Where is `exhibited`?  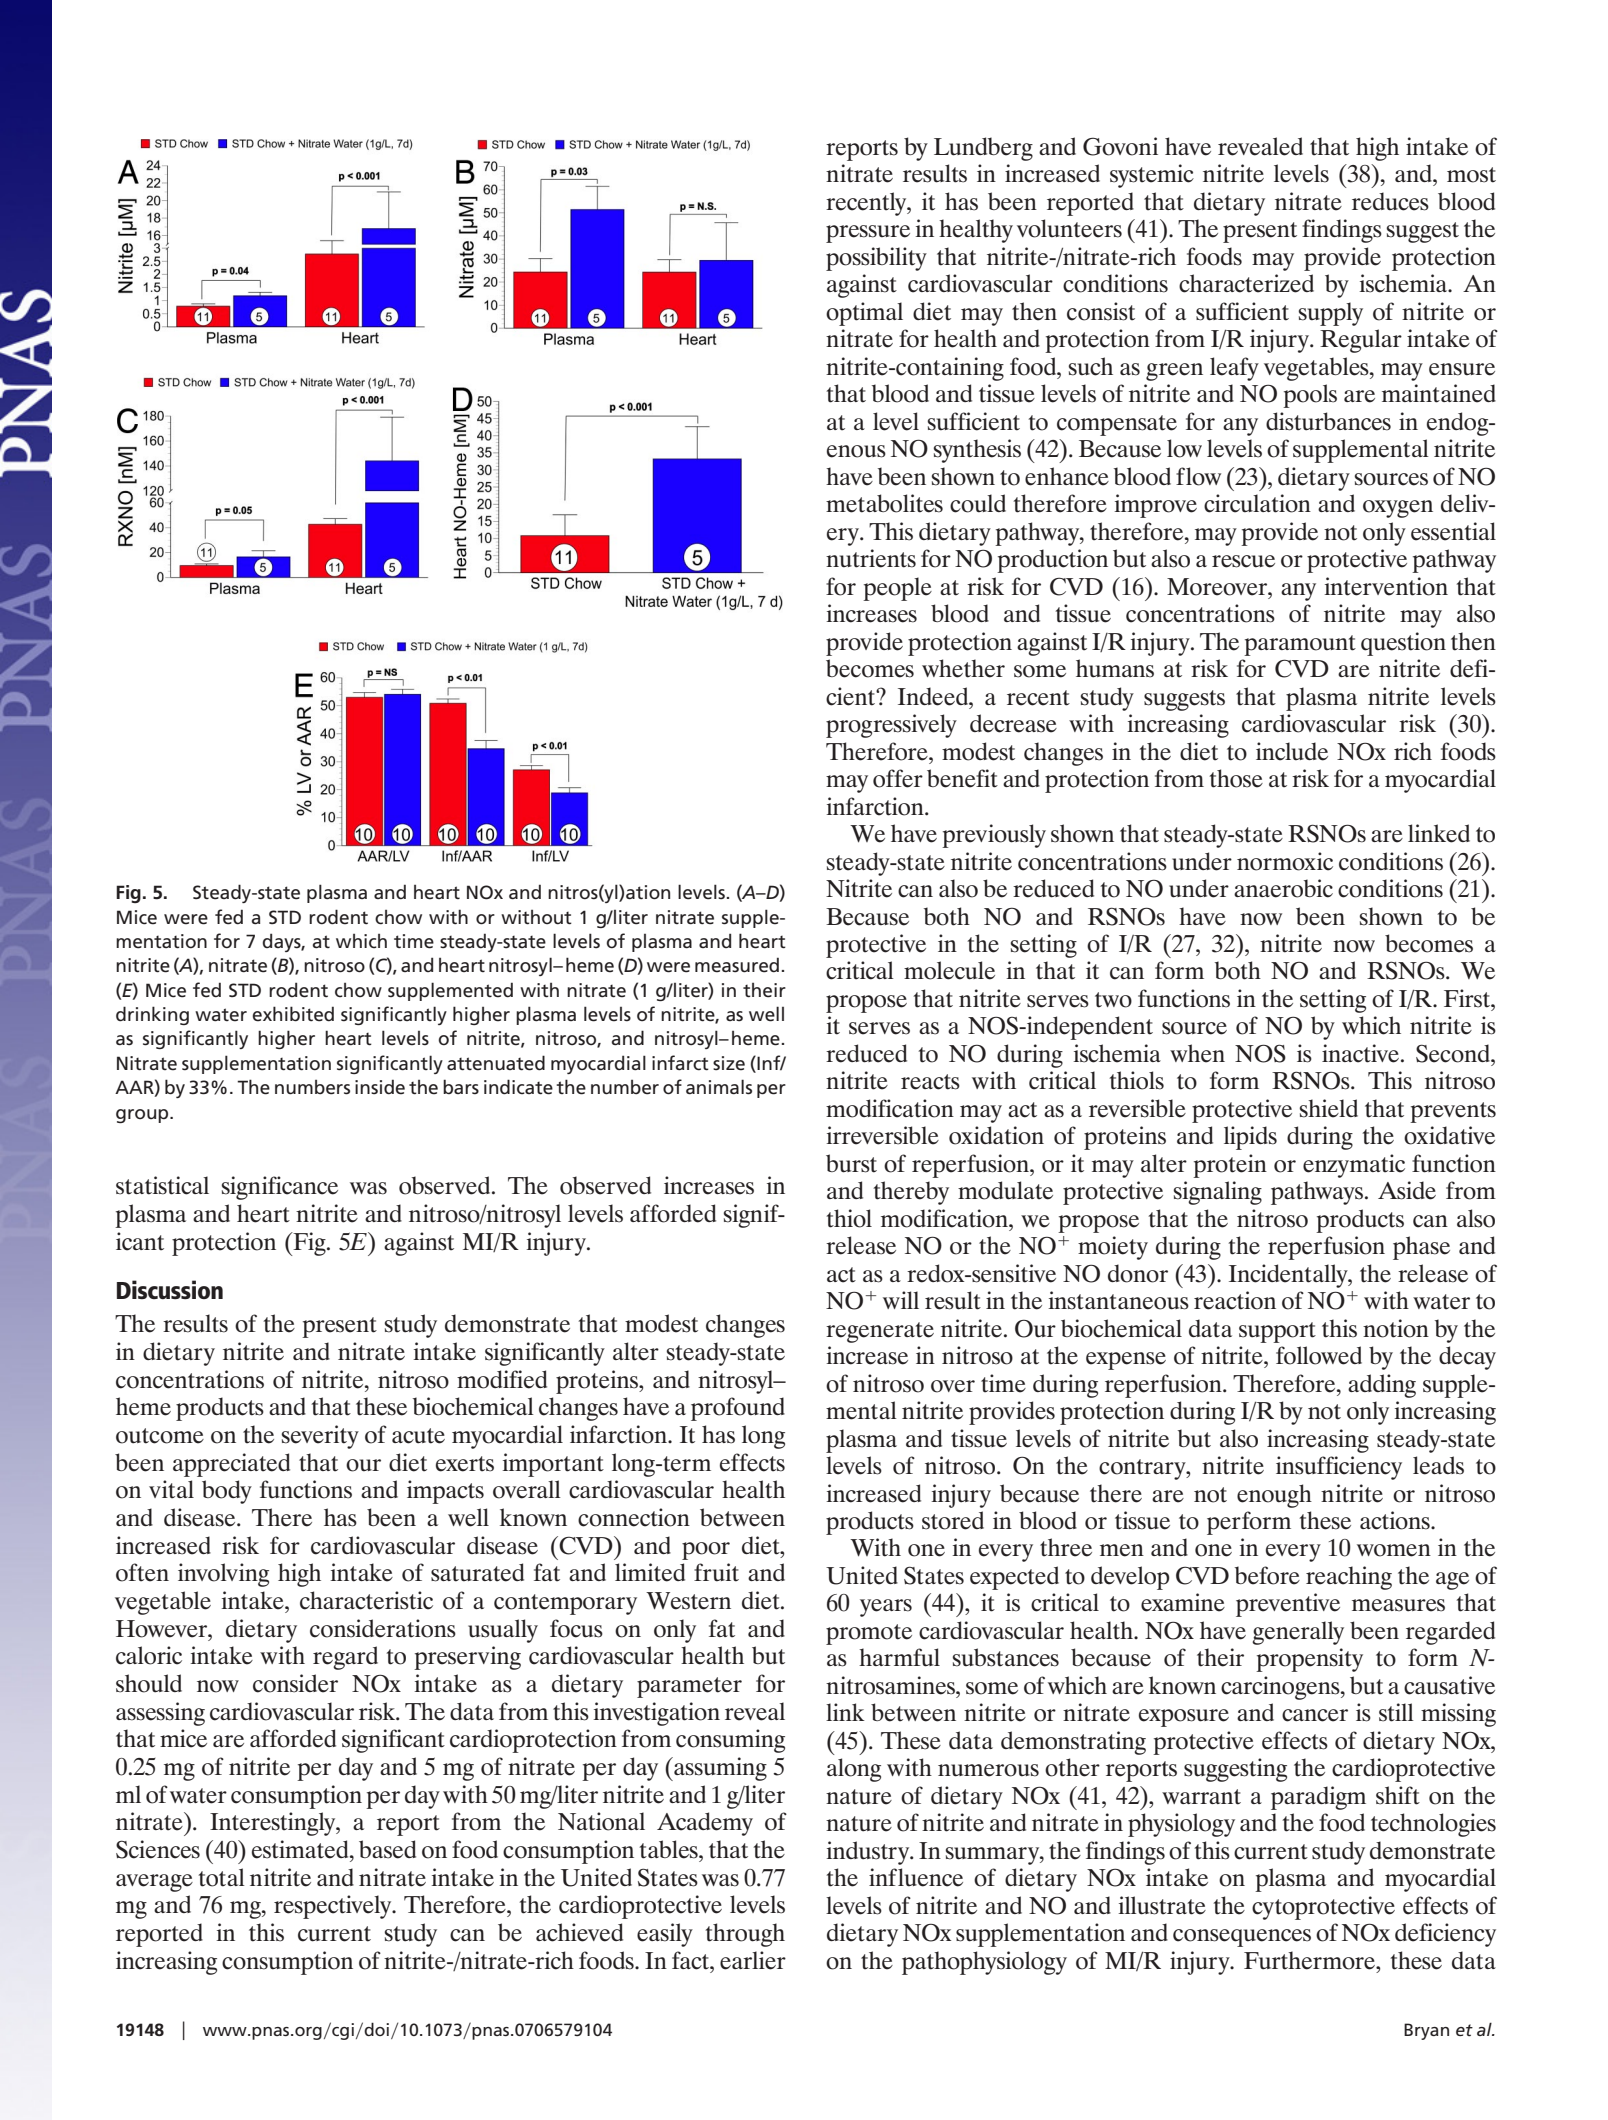
exhibited is located at coordinates (293, 1014).
